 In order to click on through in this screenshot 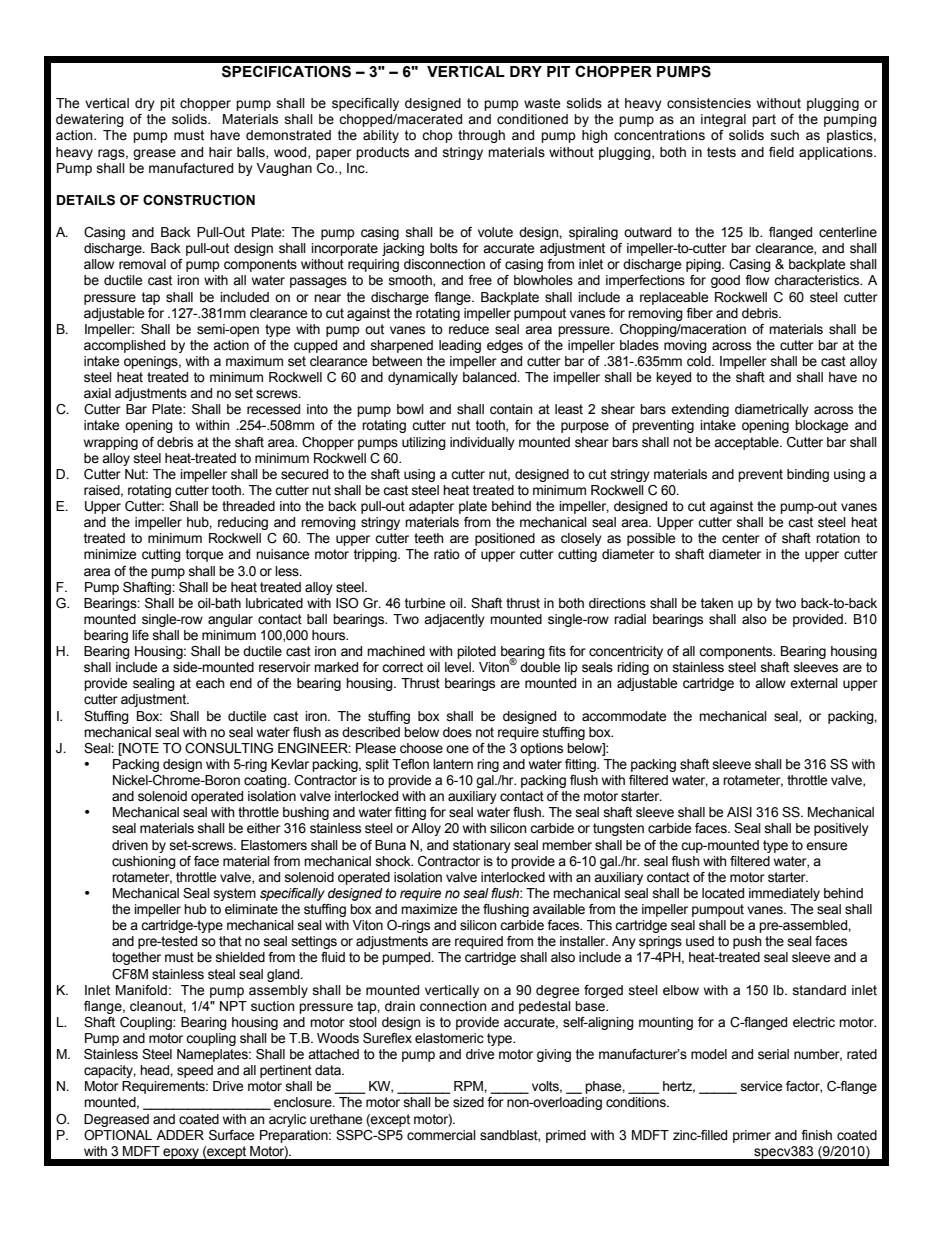, I will do `click(481, 136)`.
